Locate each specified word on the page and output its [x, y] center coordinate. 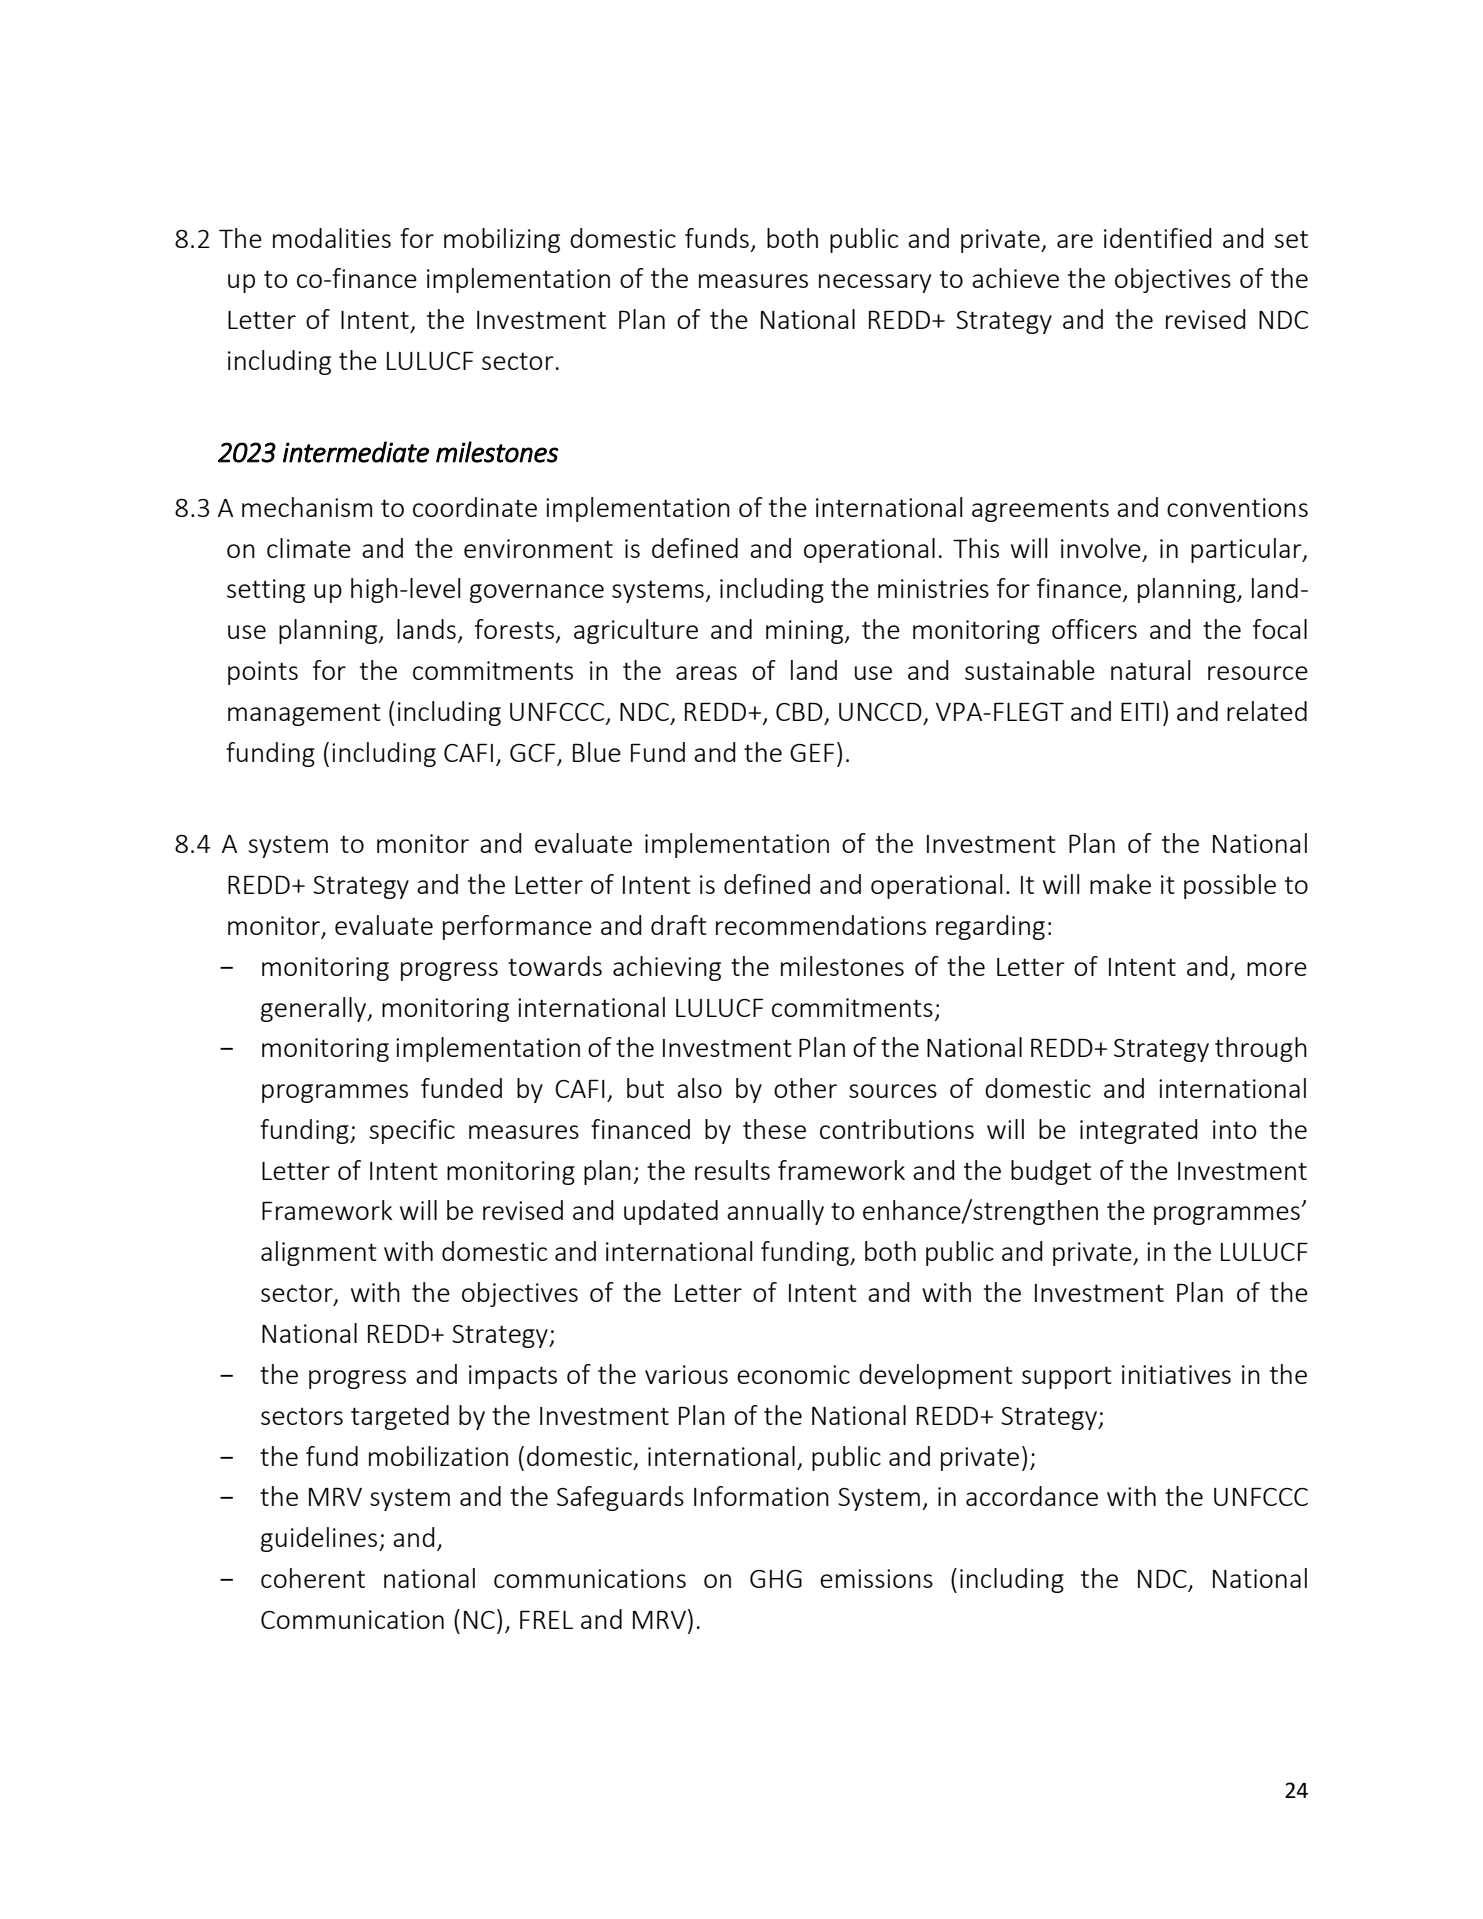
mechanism [307, 507]
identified [1158, 238]
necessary [875, 283]
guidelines [319, 1539]
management [304, 714]
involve [1101, 548]
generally [315, 1009]
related [1267, 711]
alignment [319, 1253]
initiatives [1176, 1374]
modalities [332, 238]
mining [806, 632]
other [805, 1088]
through [1261, 1049]
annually [775, 1212]
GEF [812, 752]
